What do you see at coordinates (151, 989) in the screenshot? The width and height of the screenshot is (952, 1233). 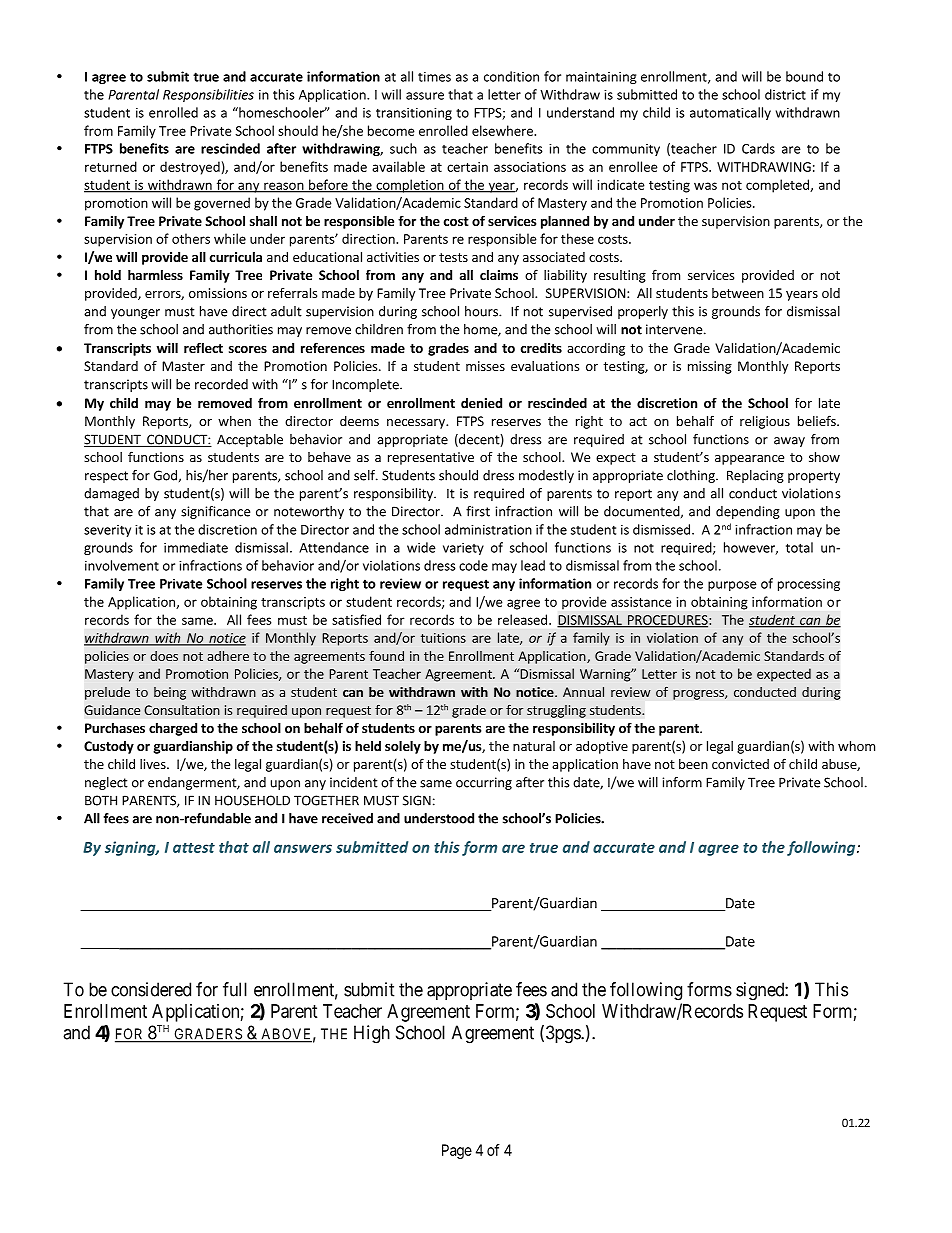 I see `considered` at bounding box center [151, 989].
